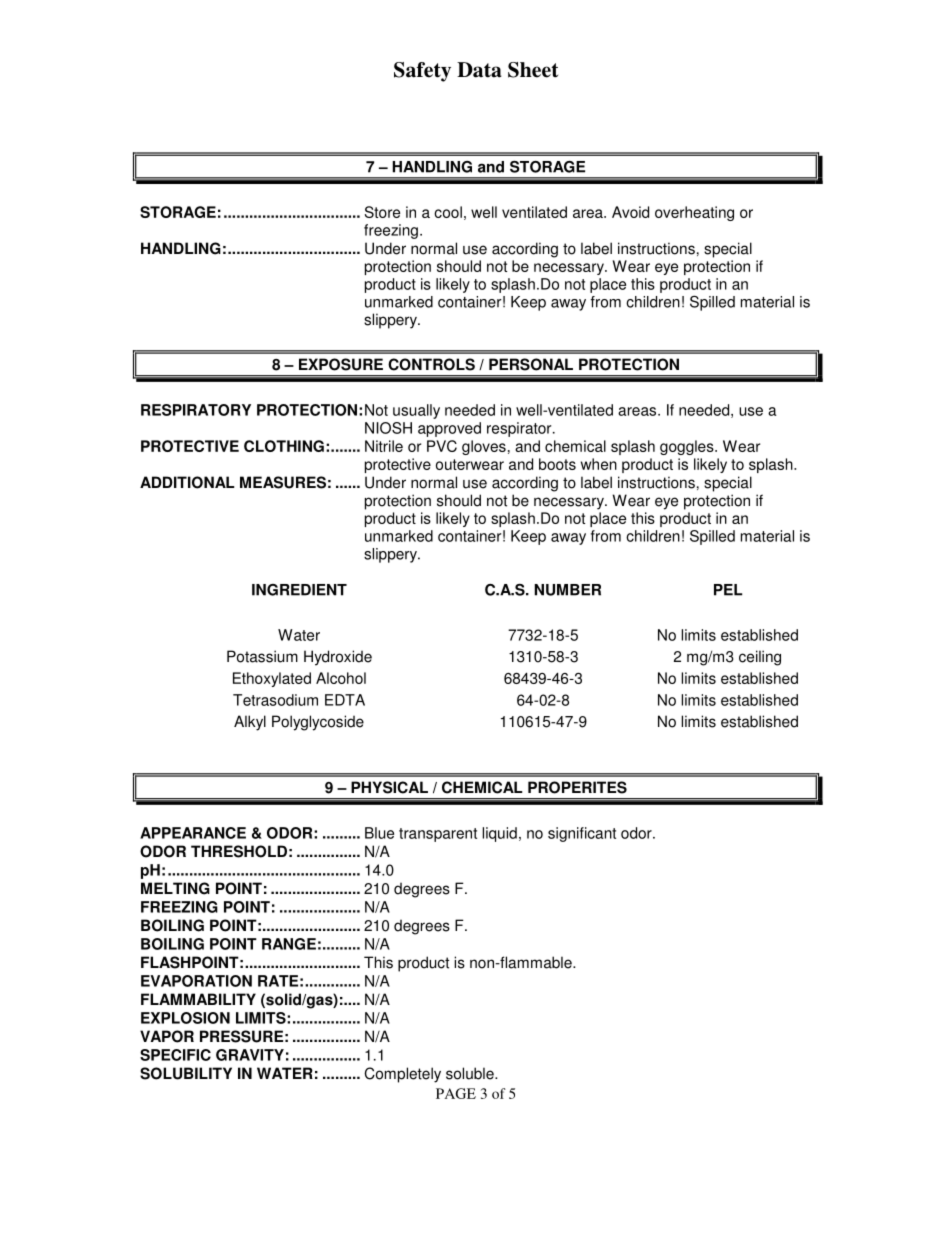 This document has width=952, height=1233. What do you see at coordinates (250, 1055) in the document?
I see `GRAVITY` at bounding box center [250, 1055].
